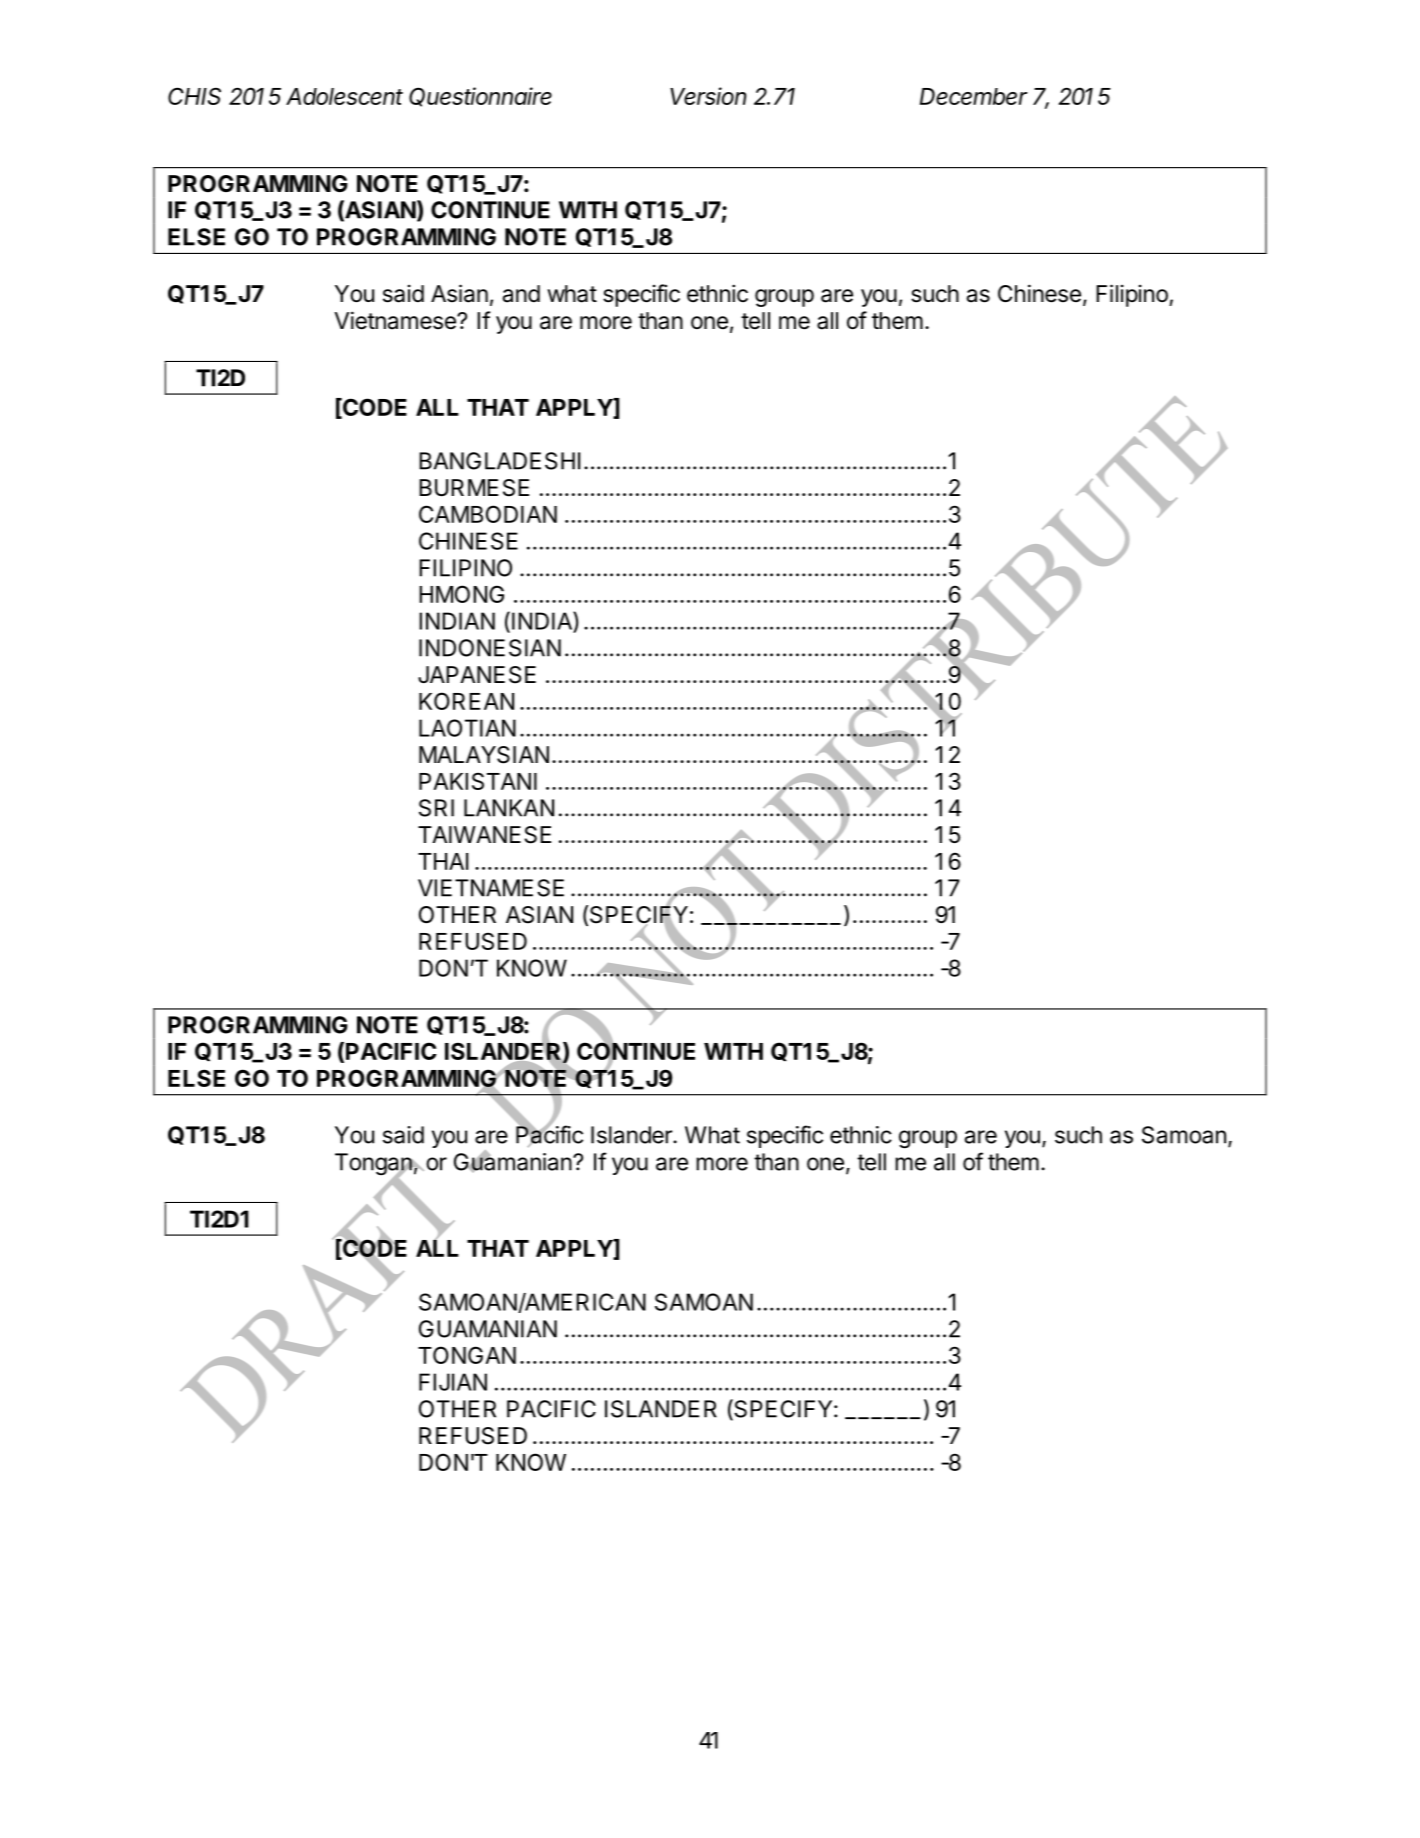 Image resolution: width=1420 pixels, height=1838 pixels. What do you see at coordinates (474, 488) in the screenshot?
I see `BURMESE` at bounding box center [474, 488].
